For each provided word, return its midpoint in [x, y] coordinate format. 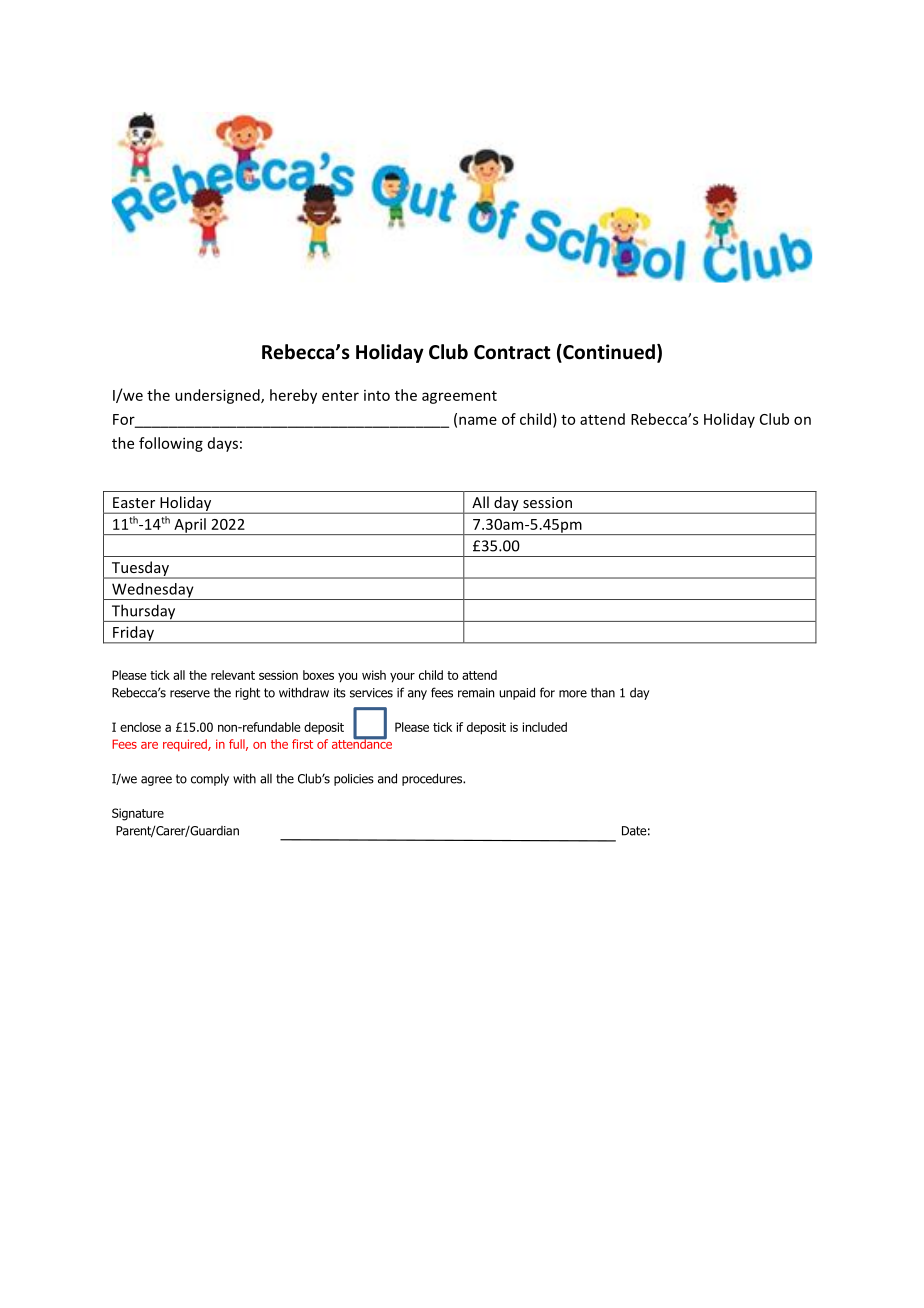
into [377, 395]
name [478, 420]
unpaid [517, 693]
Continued [608, 353]
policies [354, 779]
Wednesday [153, 591]
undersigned [218, 396]
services [371, 693]
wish [374, 675]
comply [210, 779]
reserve [190, 694]
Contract [512, 352]
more [573, 694]
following [171, 444]
